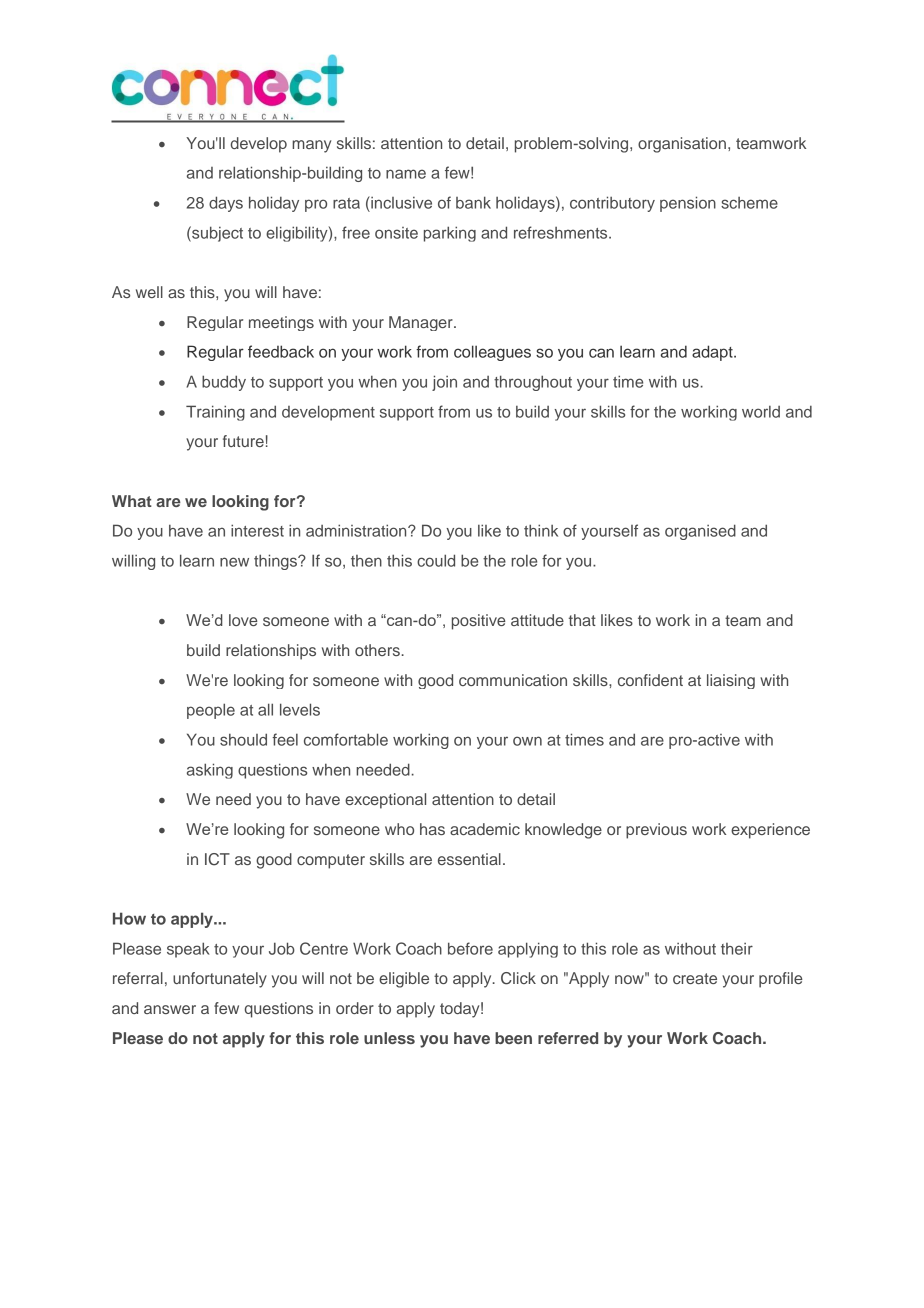 The width and height of the screenshot is (924, 1308). Describe the element at coordinates (210, 771) in the screenshot. I see `asking` at that location.
